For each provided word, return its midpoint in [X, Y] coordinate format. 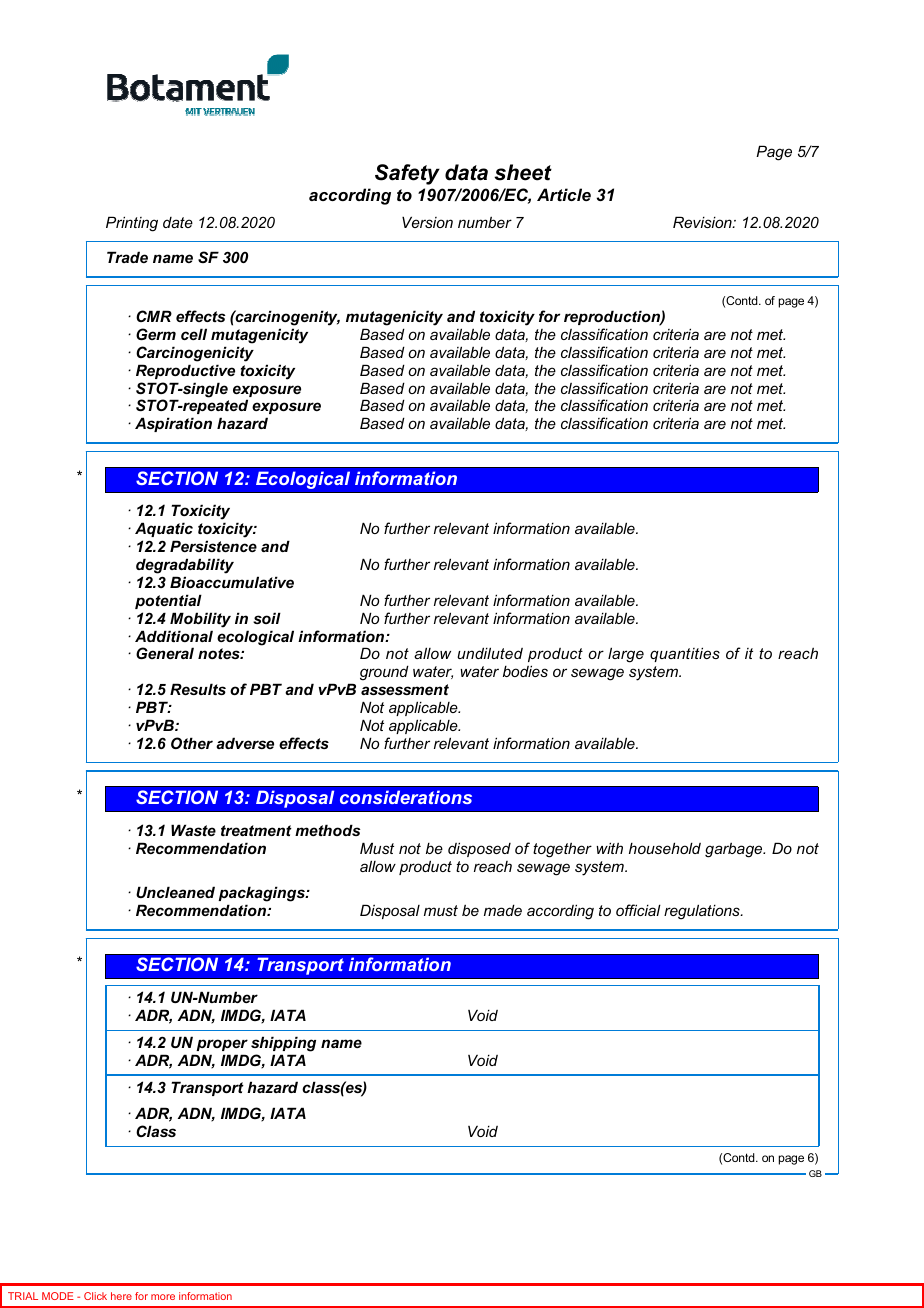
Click [95, 1296]
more [163, 1297]
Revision [703, 222]
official [638, 910]
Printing [132, 224]
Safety [407, 174]
